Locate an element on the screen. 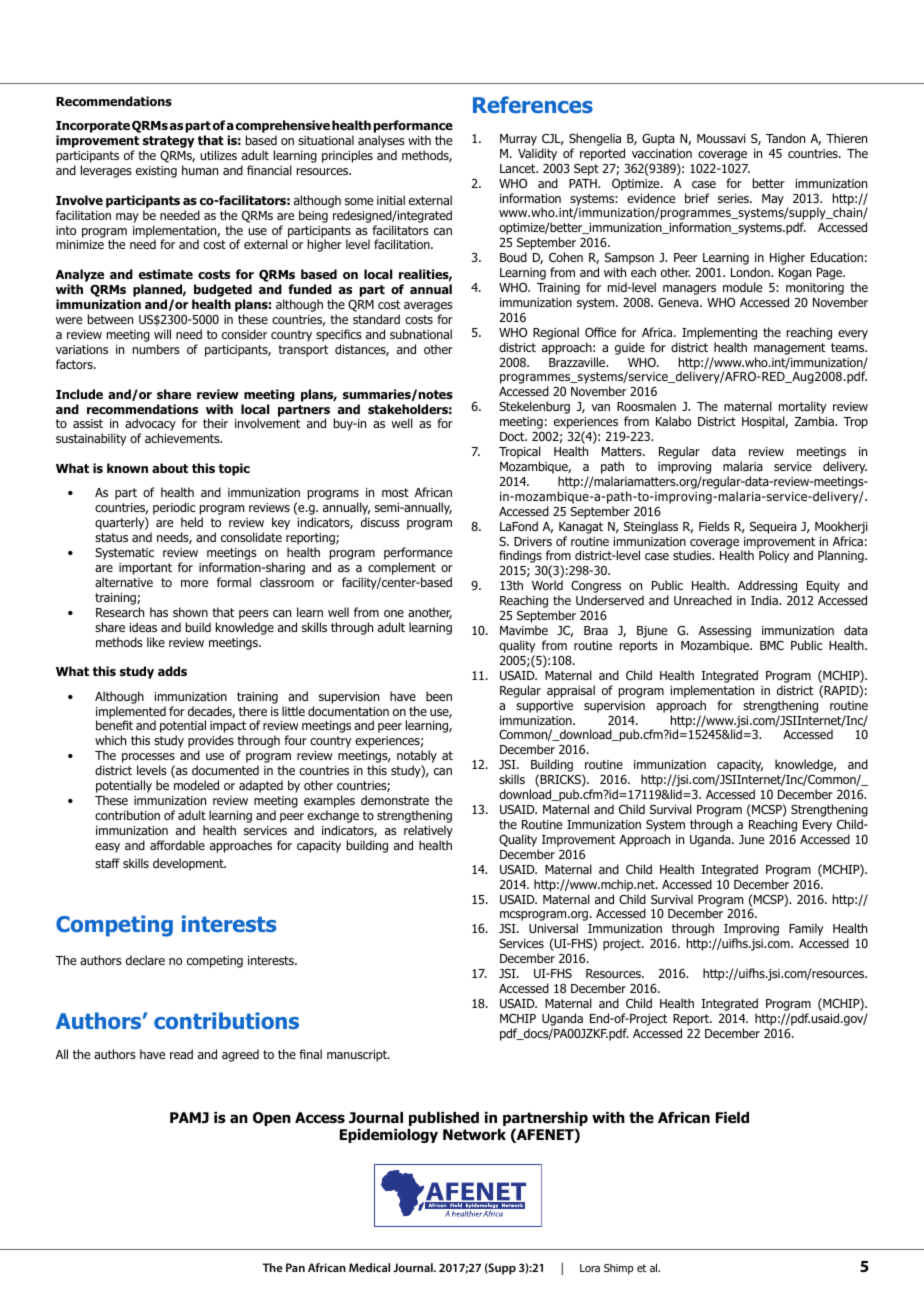  strategy is located at coordinates (169, 143).
